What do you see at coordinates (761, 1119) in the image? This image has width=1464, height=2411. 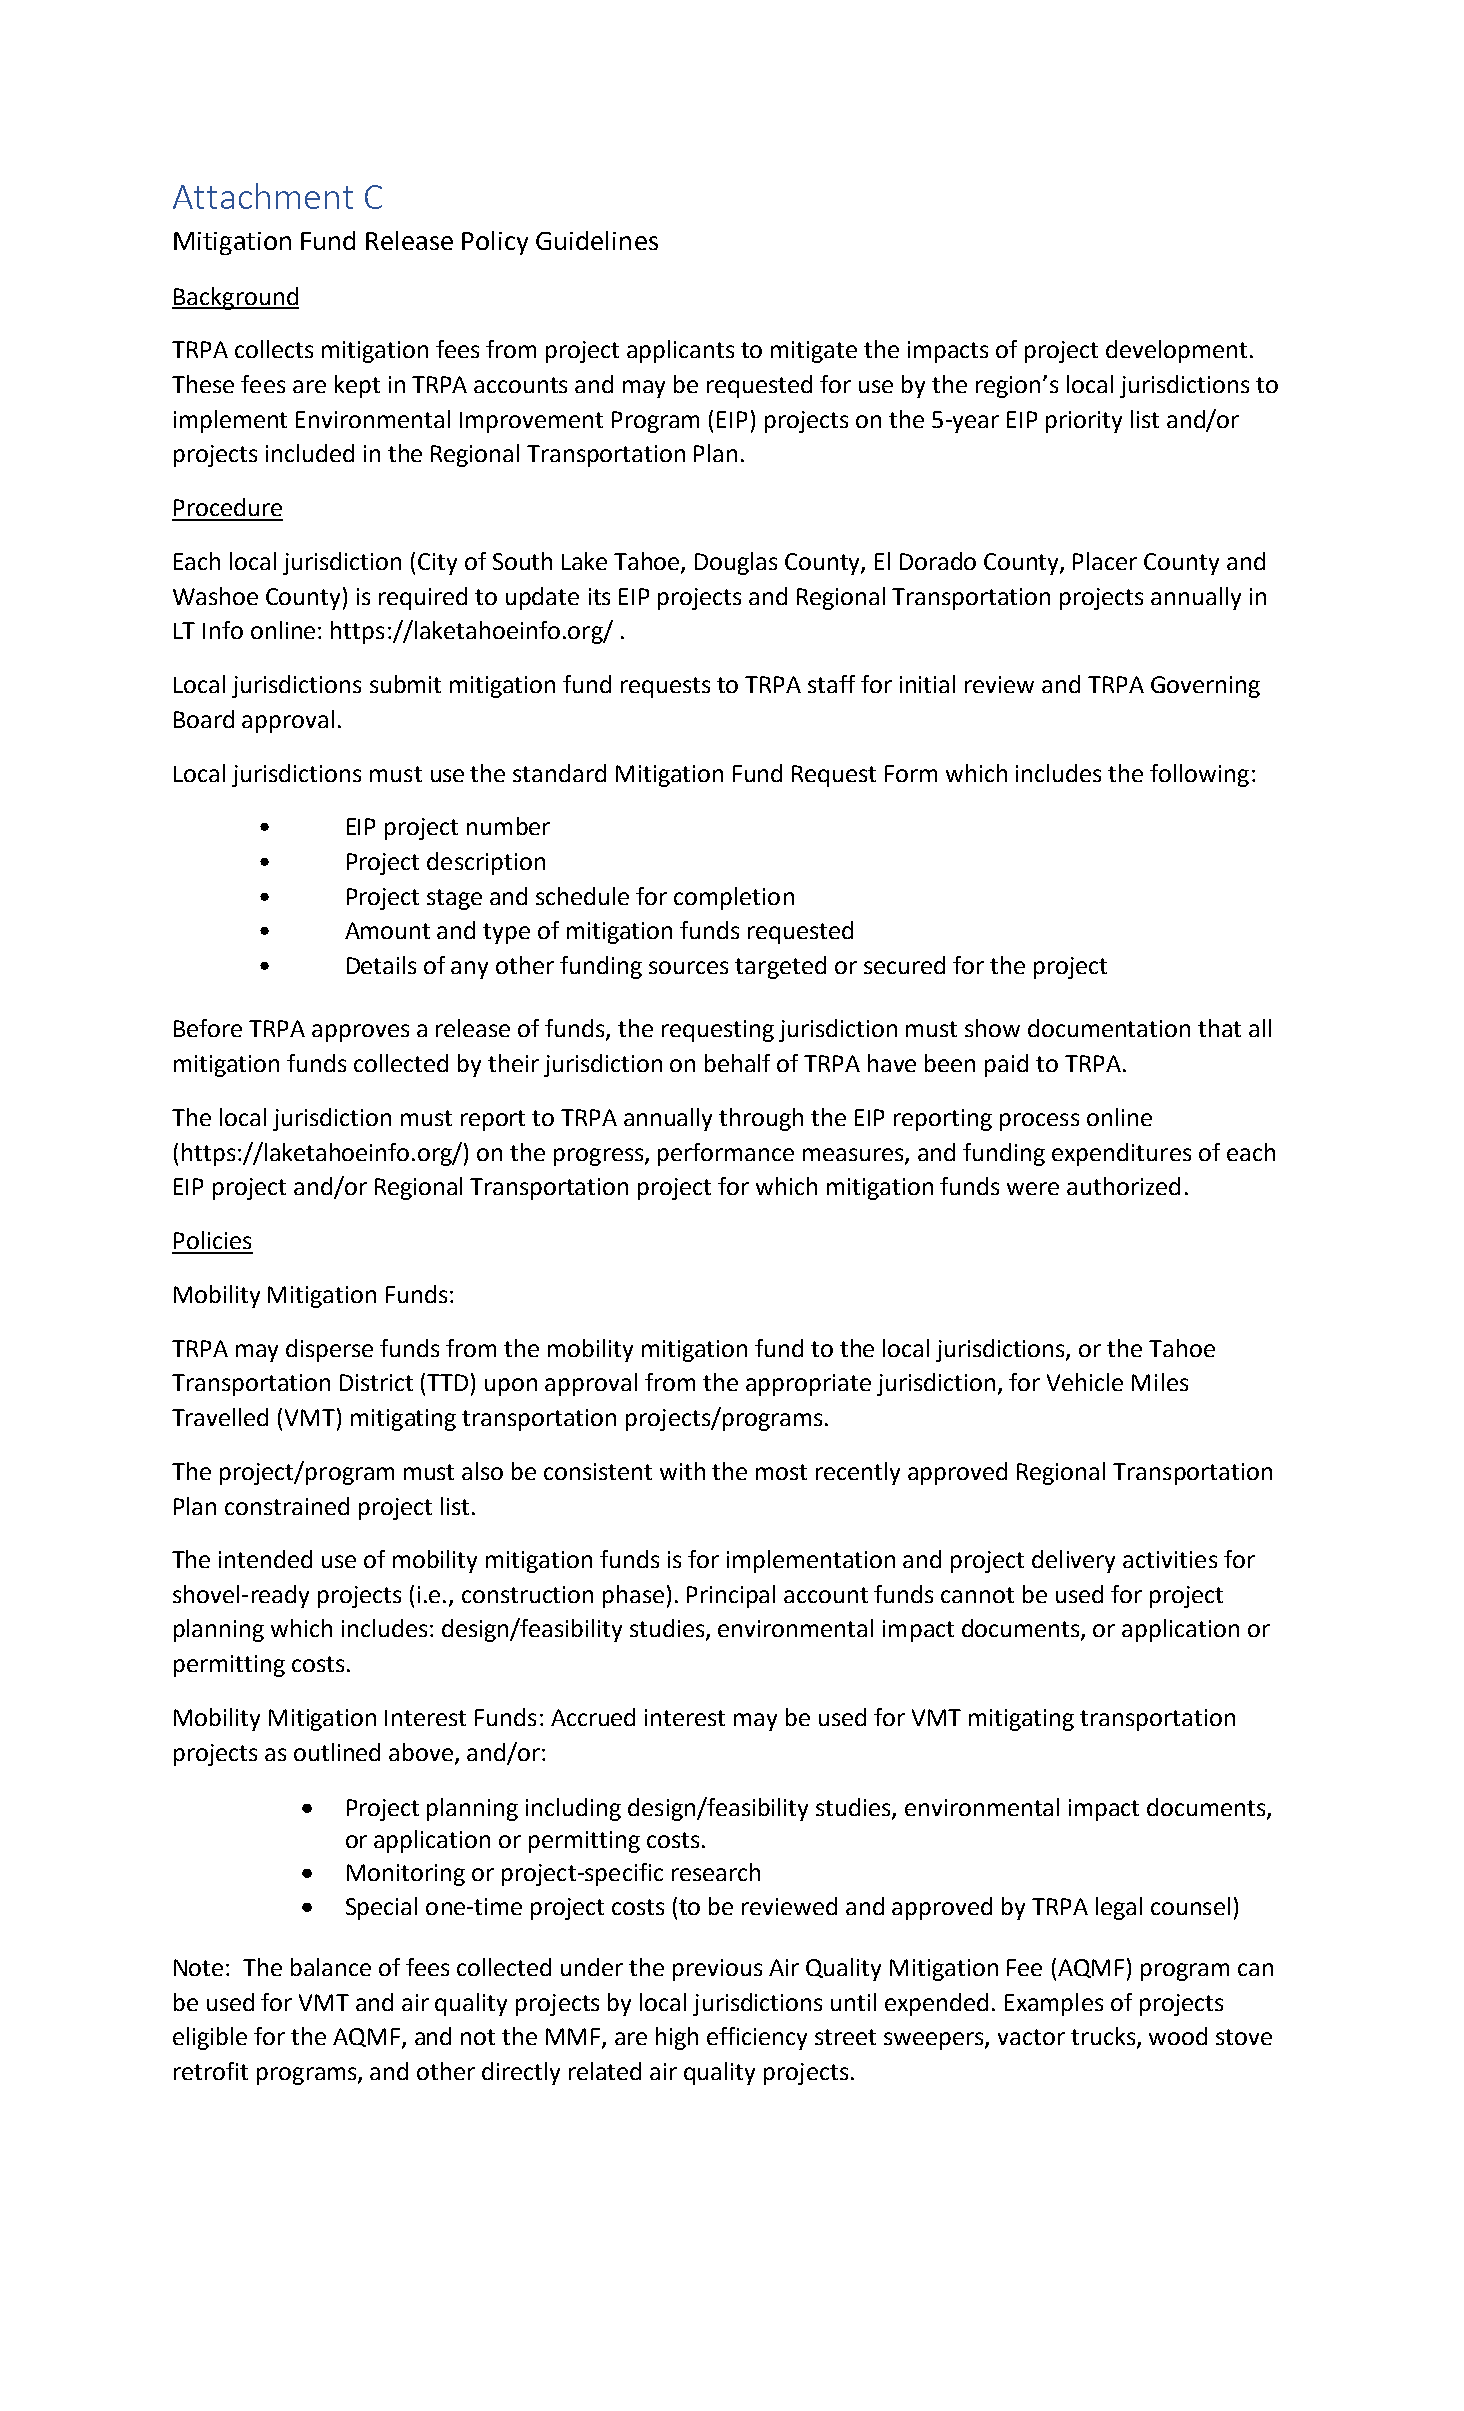 I see `through` at bounding box center [761, 1119].
